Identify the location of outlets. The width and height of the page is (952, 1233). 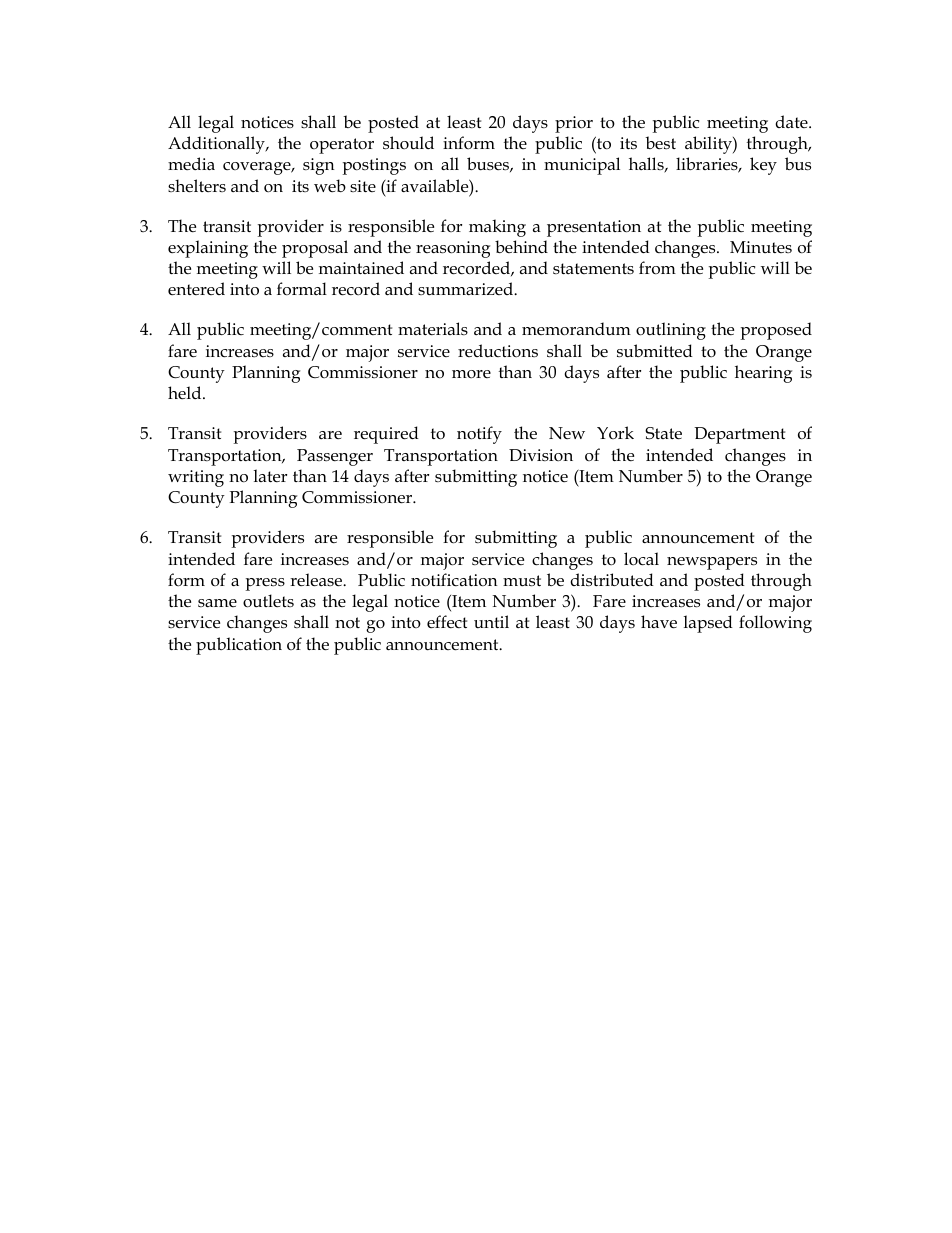
(268, 601).
